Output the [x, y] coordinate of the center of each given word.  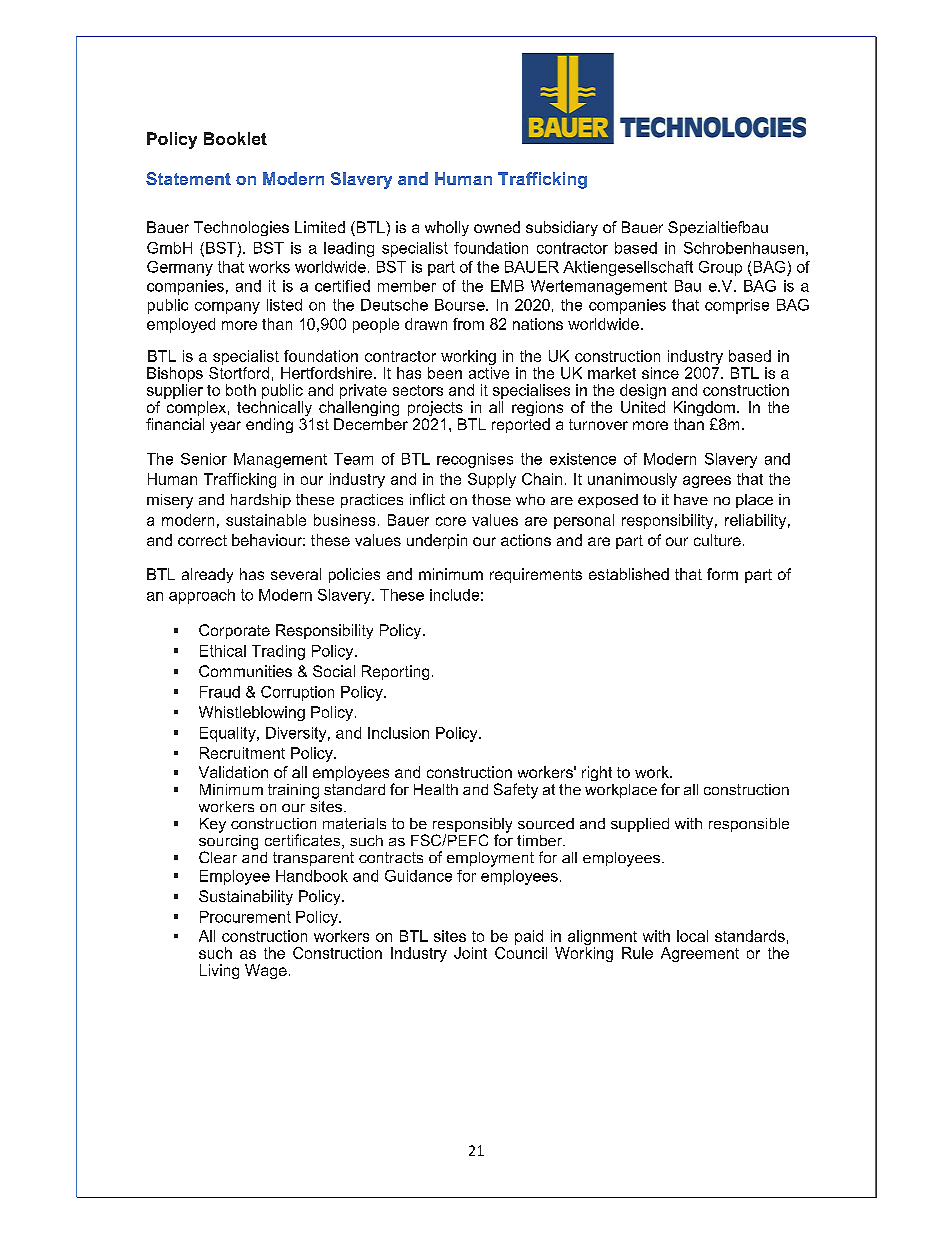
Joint [470, 953]
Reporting [395, 672]
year [225, 427]
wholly [447, 228]
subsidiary [562, 228]
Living [219, 971]
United [643, 407]
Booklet [235, 138]
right [597, 773]
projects [435, 410]
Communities [245, 671]
